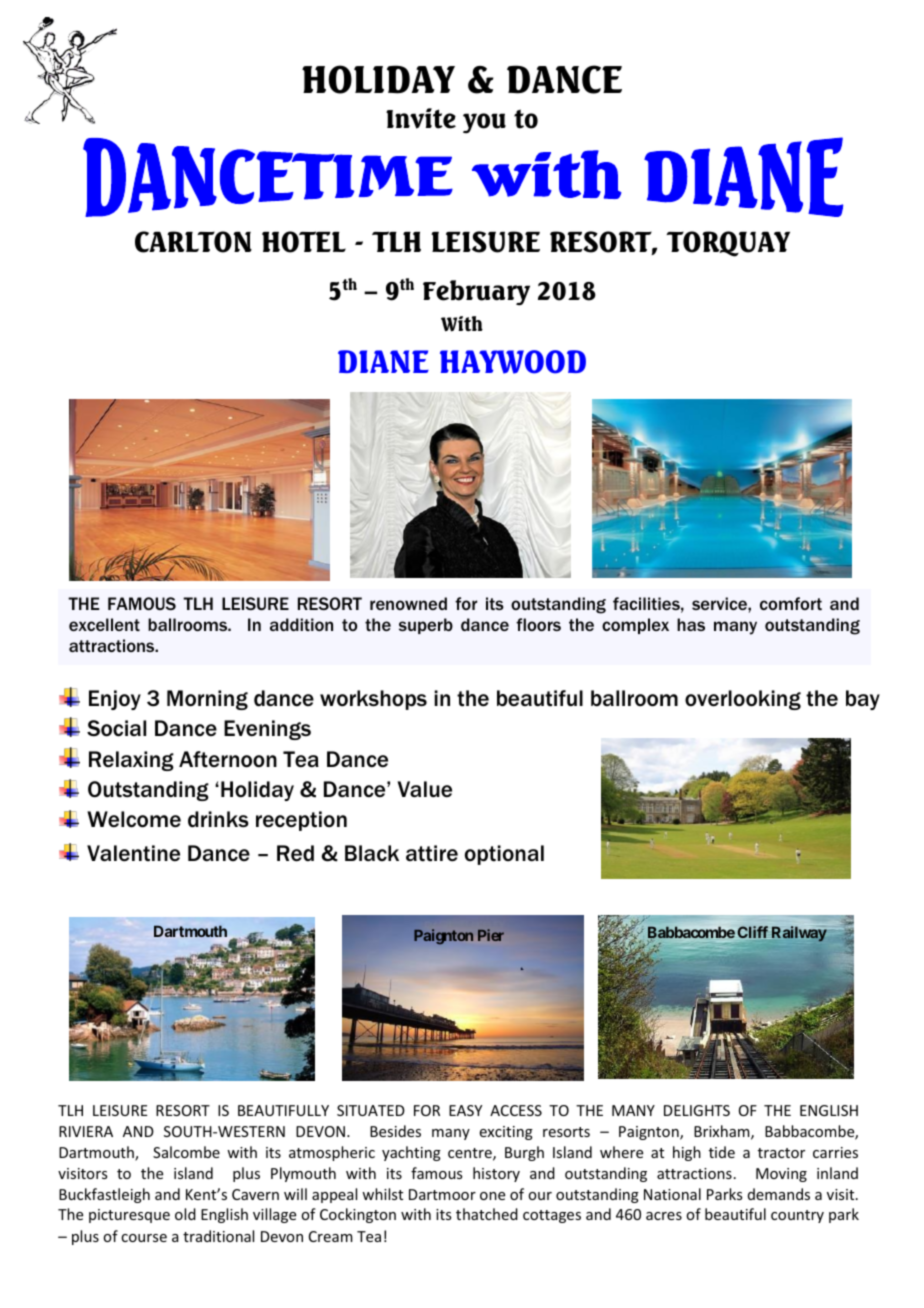 Image resolution: width=924 pixels, height=1308 pixels. I want to click on thatched, so click(487, 1214).
